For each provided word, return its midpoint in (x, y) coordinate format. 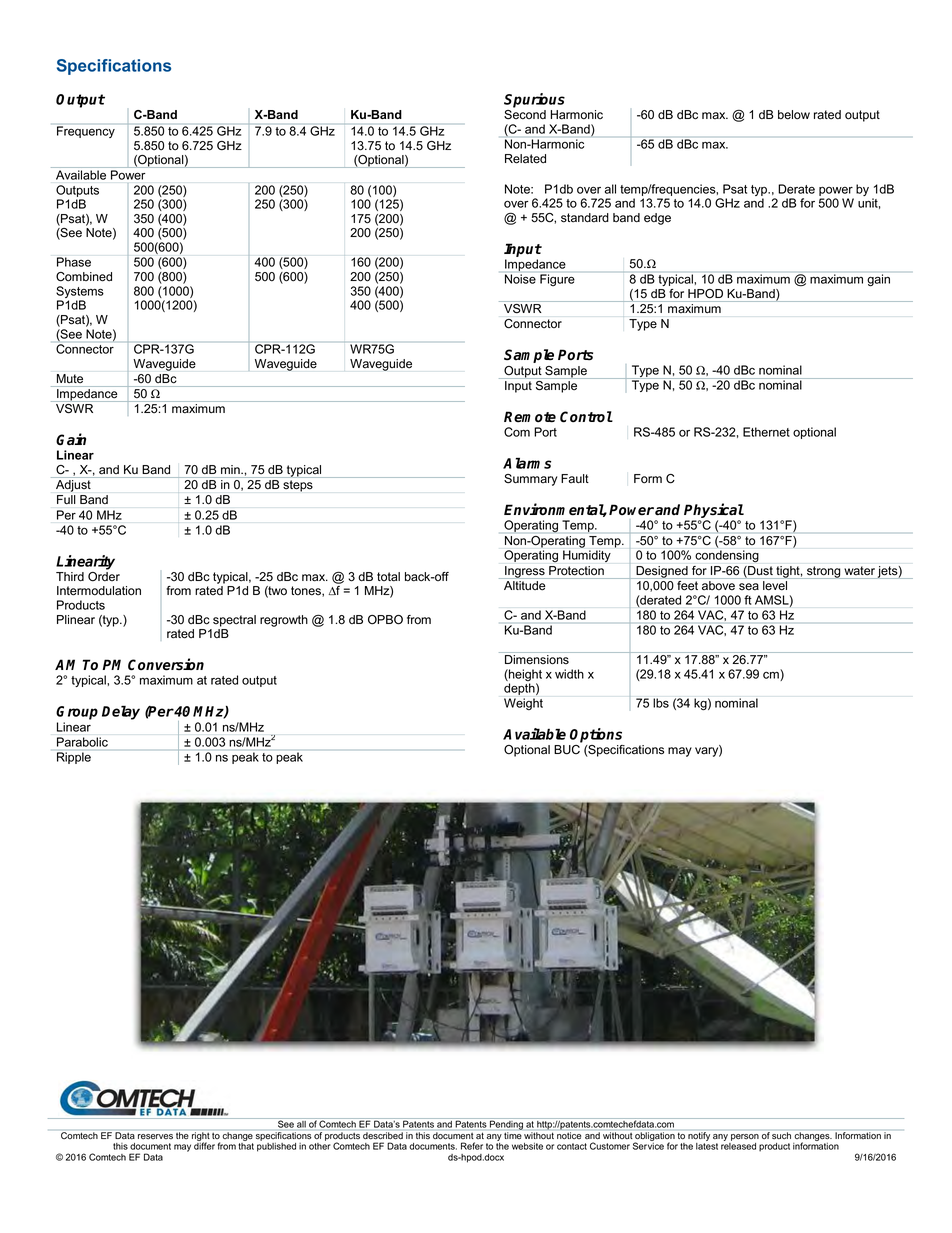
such (781, 1135)
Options (596, 735)
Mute (70, 378)
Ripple (74, 758)
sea (749, 587)
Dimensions (537, 660)
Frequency (86, 132)
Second (525, 115)
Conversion (166, 664)
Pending (506, 1124)
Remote (530, 417)
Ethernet (766, 432)
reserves (155, 1137)
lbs (661, 703)
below (794, 115)
